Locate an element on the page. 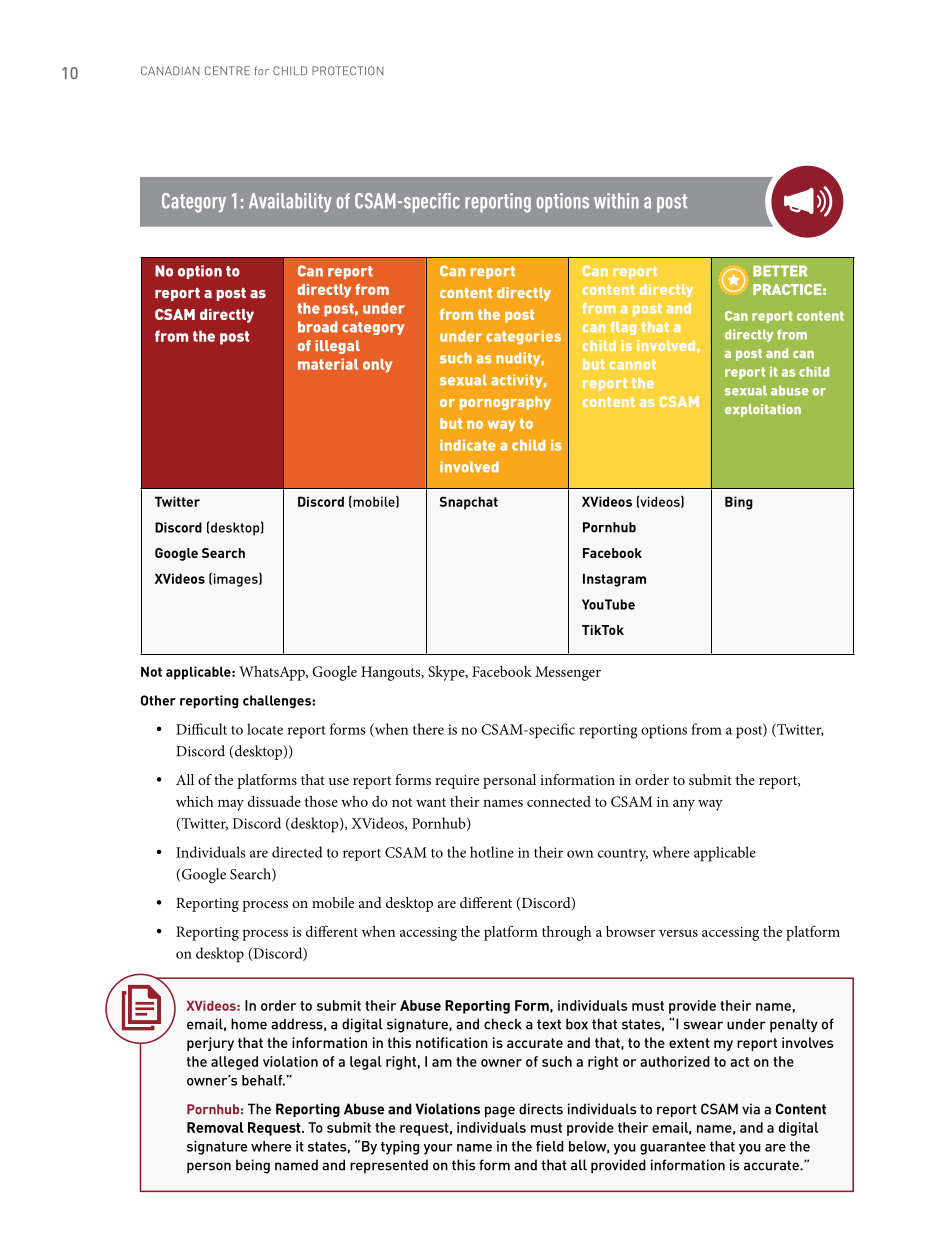 The height and width of the document is (1233, 952). exploitation is located at coordinates (763, 410).
